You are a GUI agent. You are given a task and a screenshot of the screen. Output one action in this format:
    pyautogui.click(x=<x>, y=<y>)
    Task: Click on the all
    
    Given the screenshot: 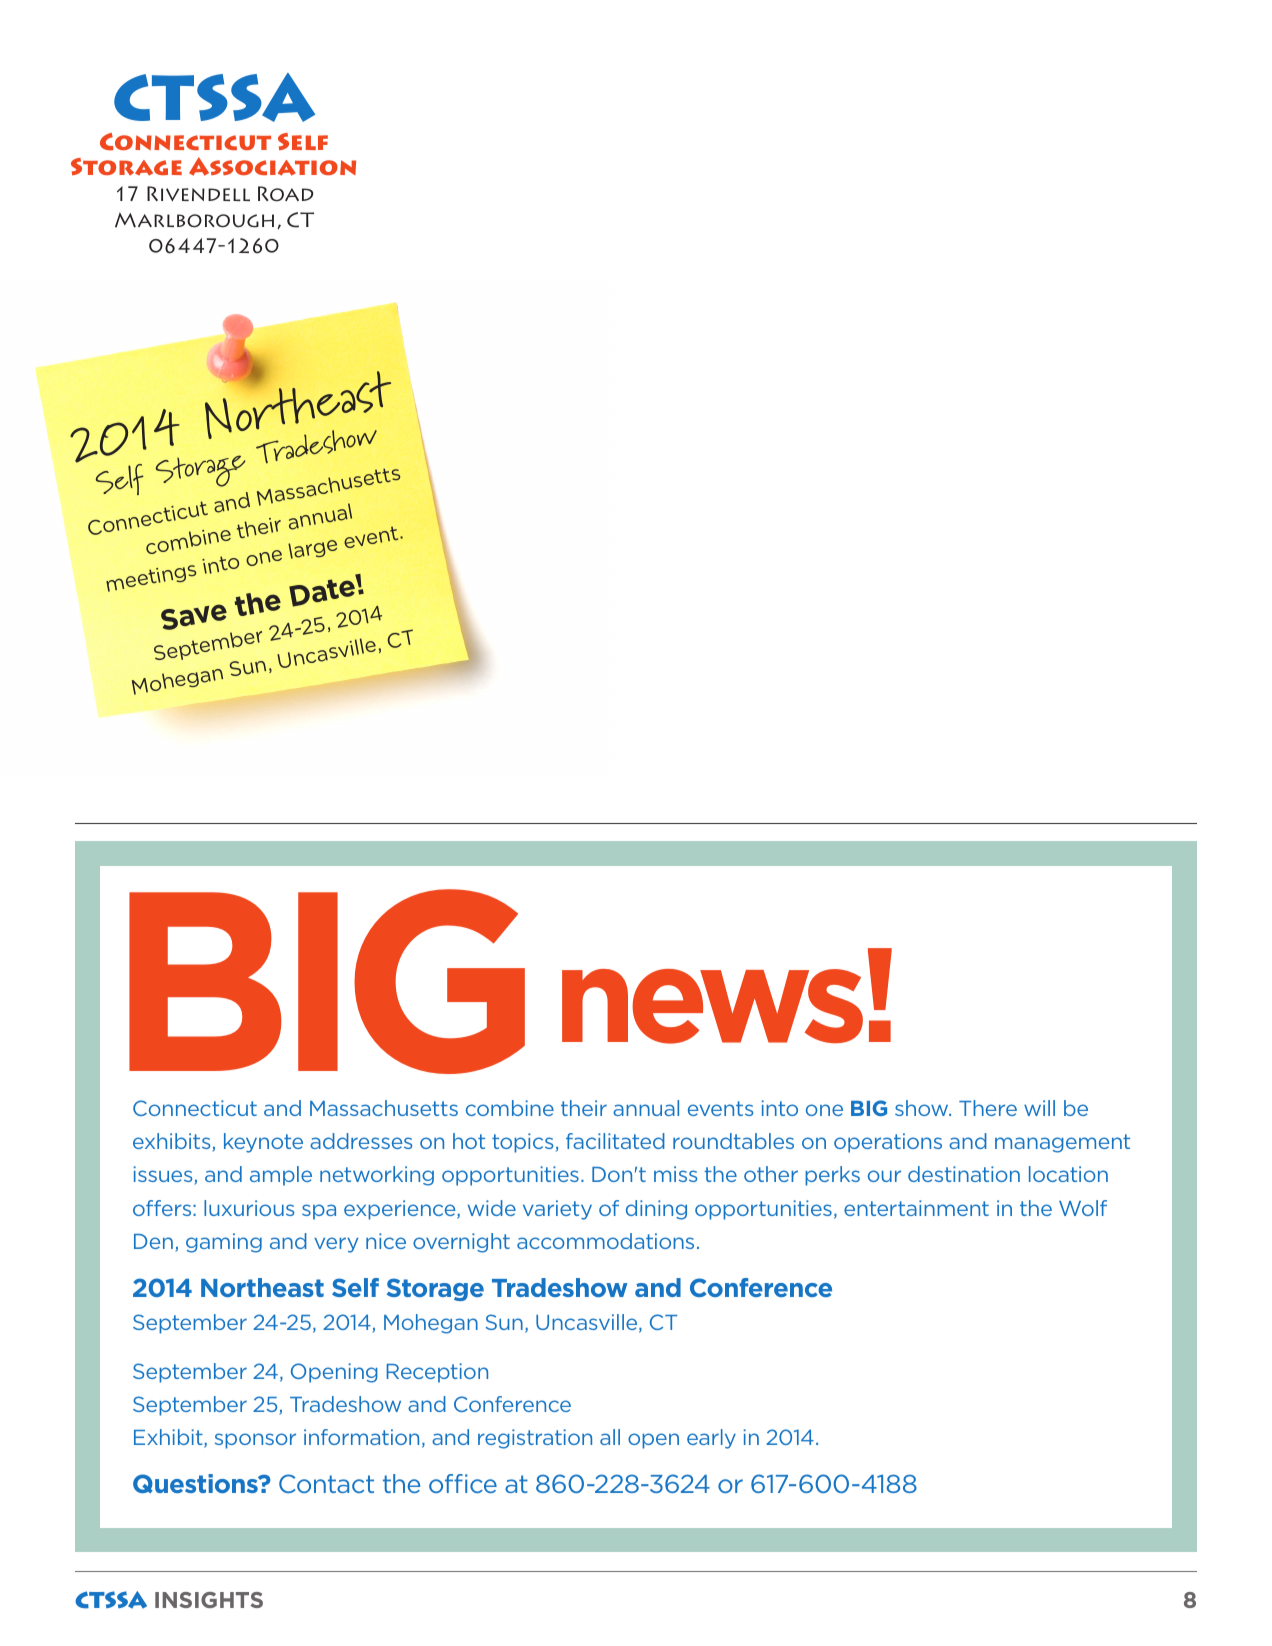 What is the action you would take?
    pyautogui.click(x=610, y=1437)
